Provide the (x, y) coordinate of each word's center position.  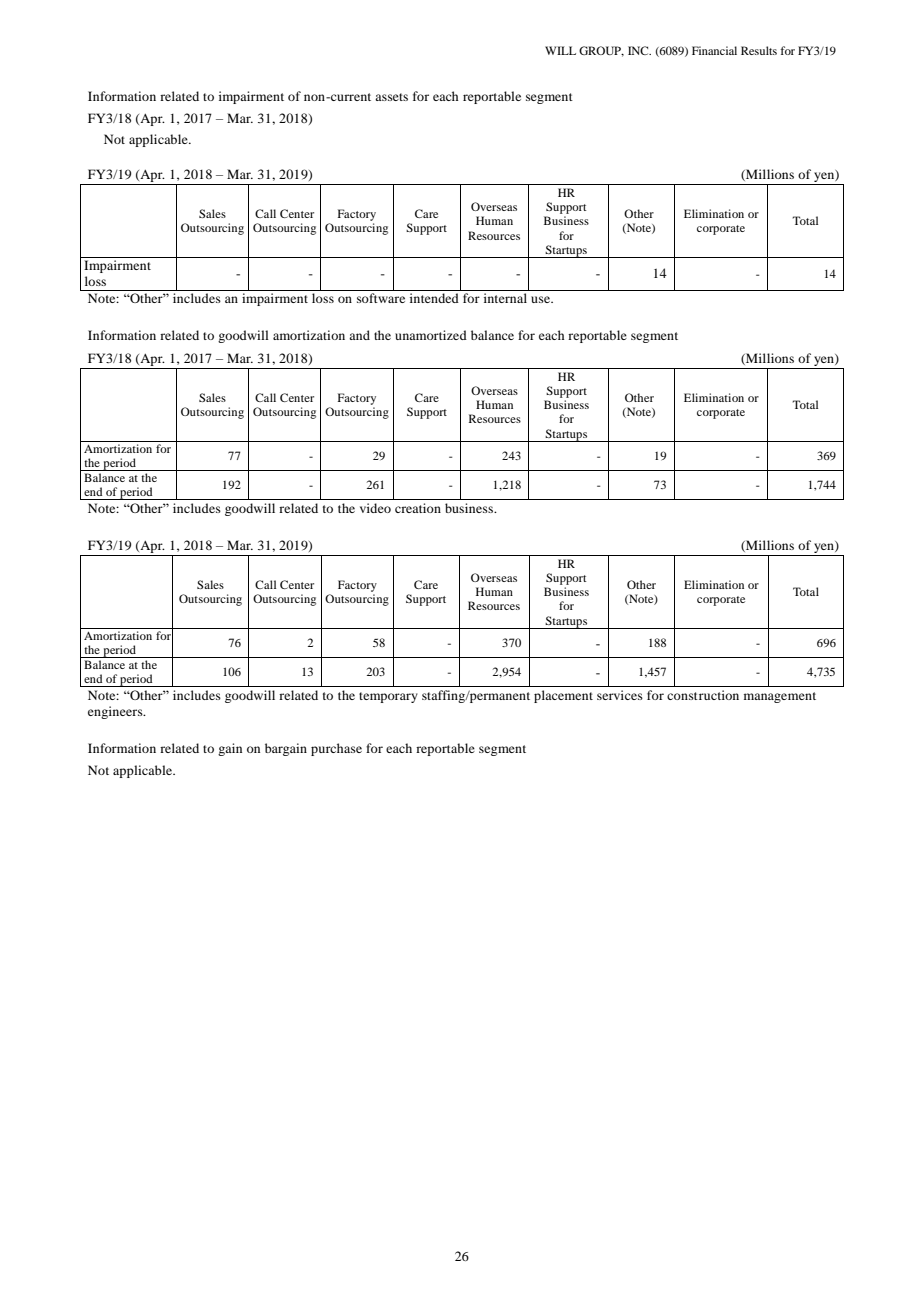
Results (759, 50)
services (620, 695)
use (541, 299)
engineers (116, 712)
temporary (388, 697)
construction (703, 695)
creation (418, 508)
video (375, 508)
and (359, 335)
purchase (336, 749)
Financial (714, 50)
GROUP (601, 51)
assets (391, 97)
